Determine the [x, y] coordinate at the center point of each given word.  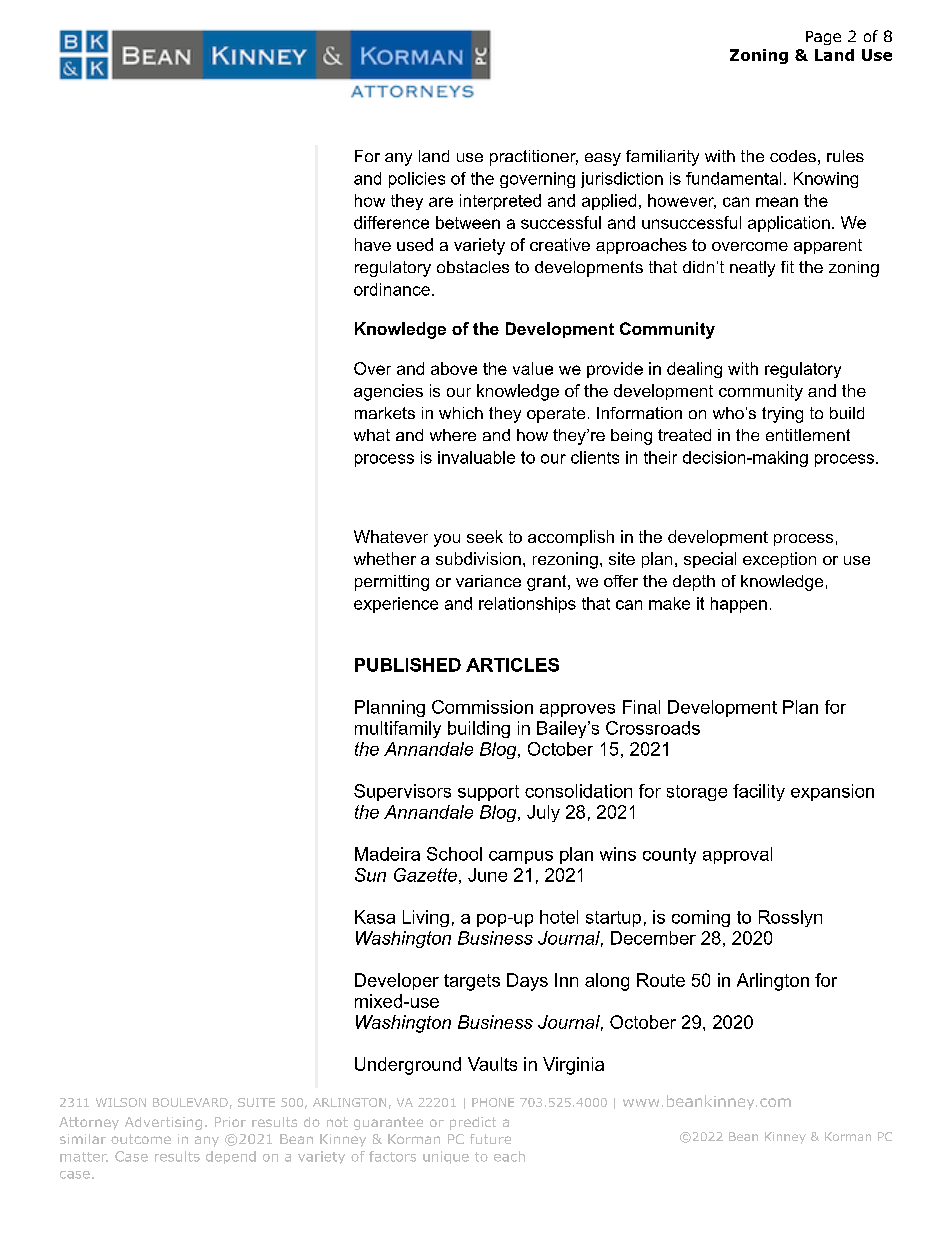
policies [417, 180]
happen [739, 605]
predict [473, 1123]
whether [385, 558]
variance [488, 581]
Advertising [163, 1123]
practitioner [534, 158]
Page [823, 38]
